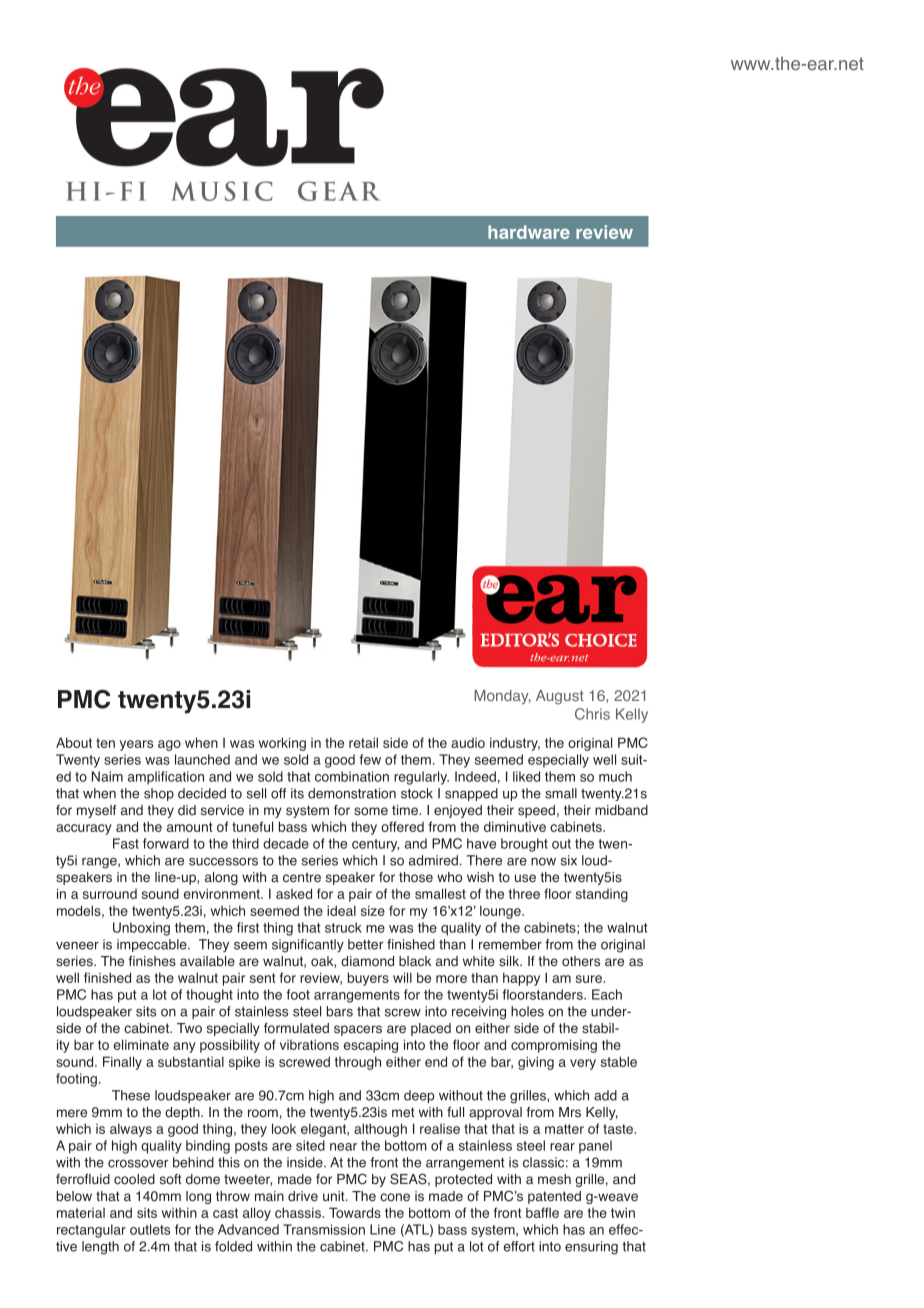 Image resolution: width=924 pixels, height=1308 pixels. What do you see at coordinates (363, 742) in the document?
I see `retail` at bounding box center [363, 742].
